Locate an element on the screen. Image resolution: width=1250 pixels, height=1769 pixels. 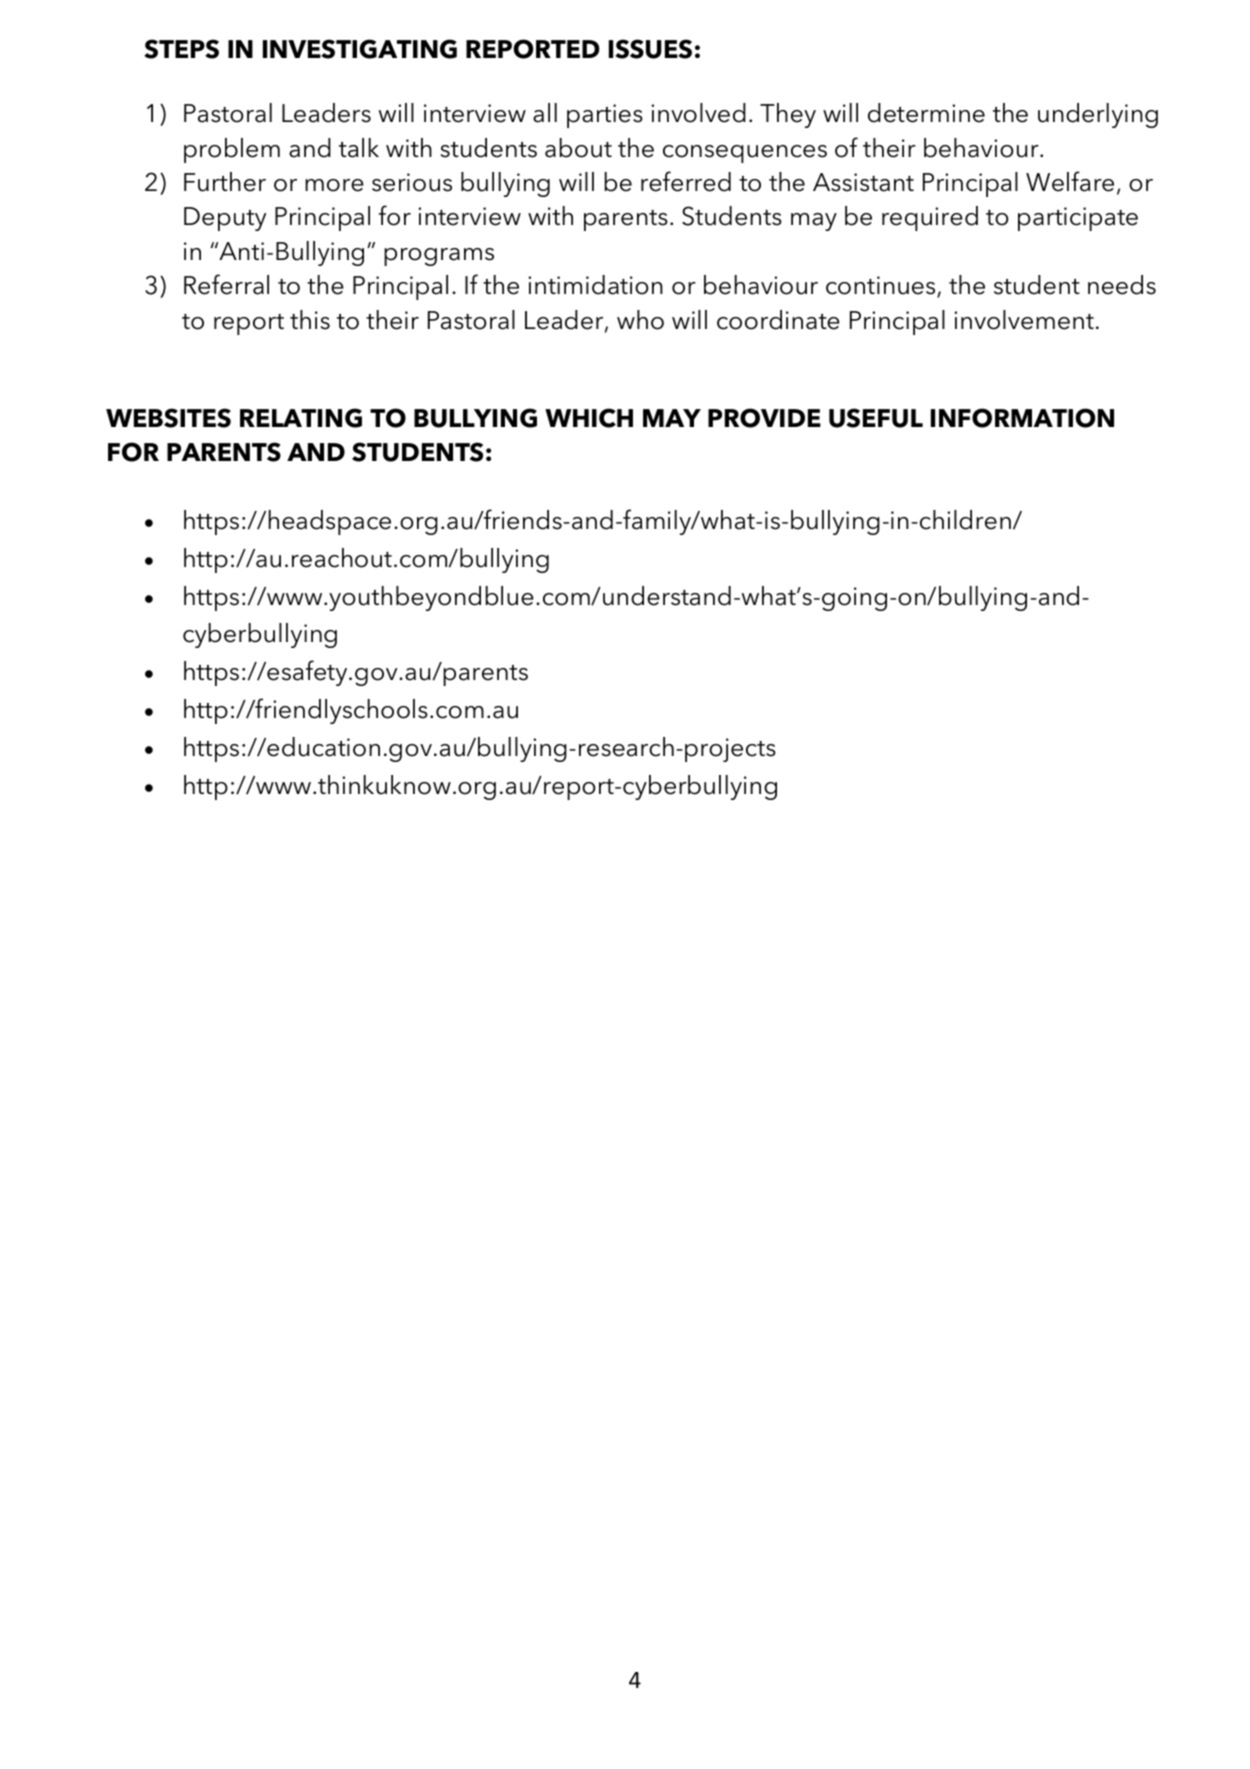
determine is located at coordinates (926, 113).
